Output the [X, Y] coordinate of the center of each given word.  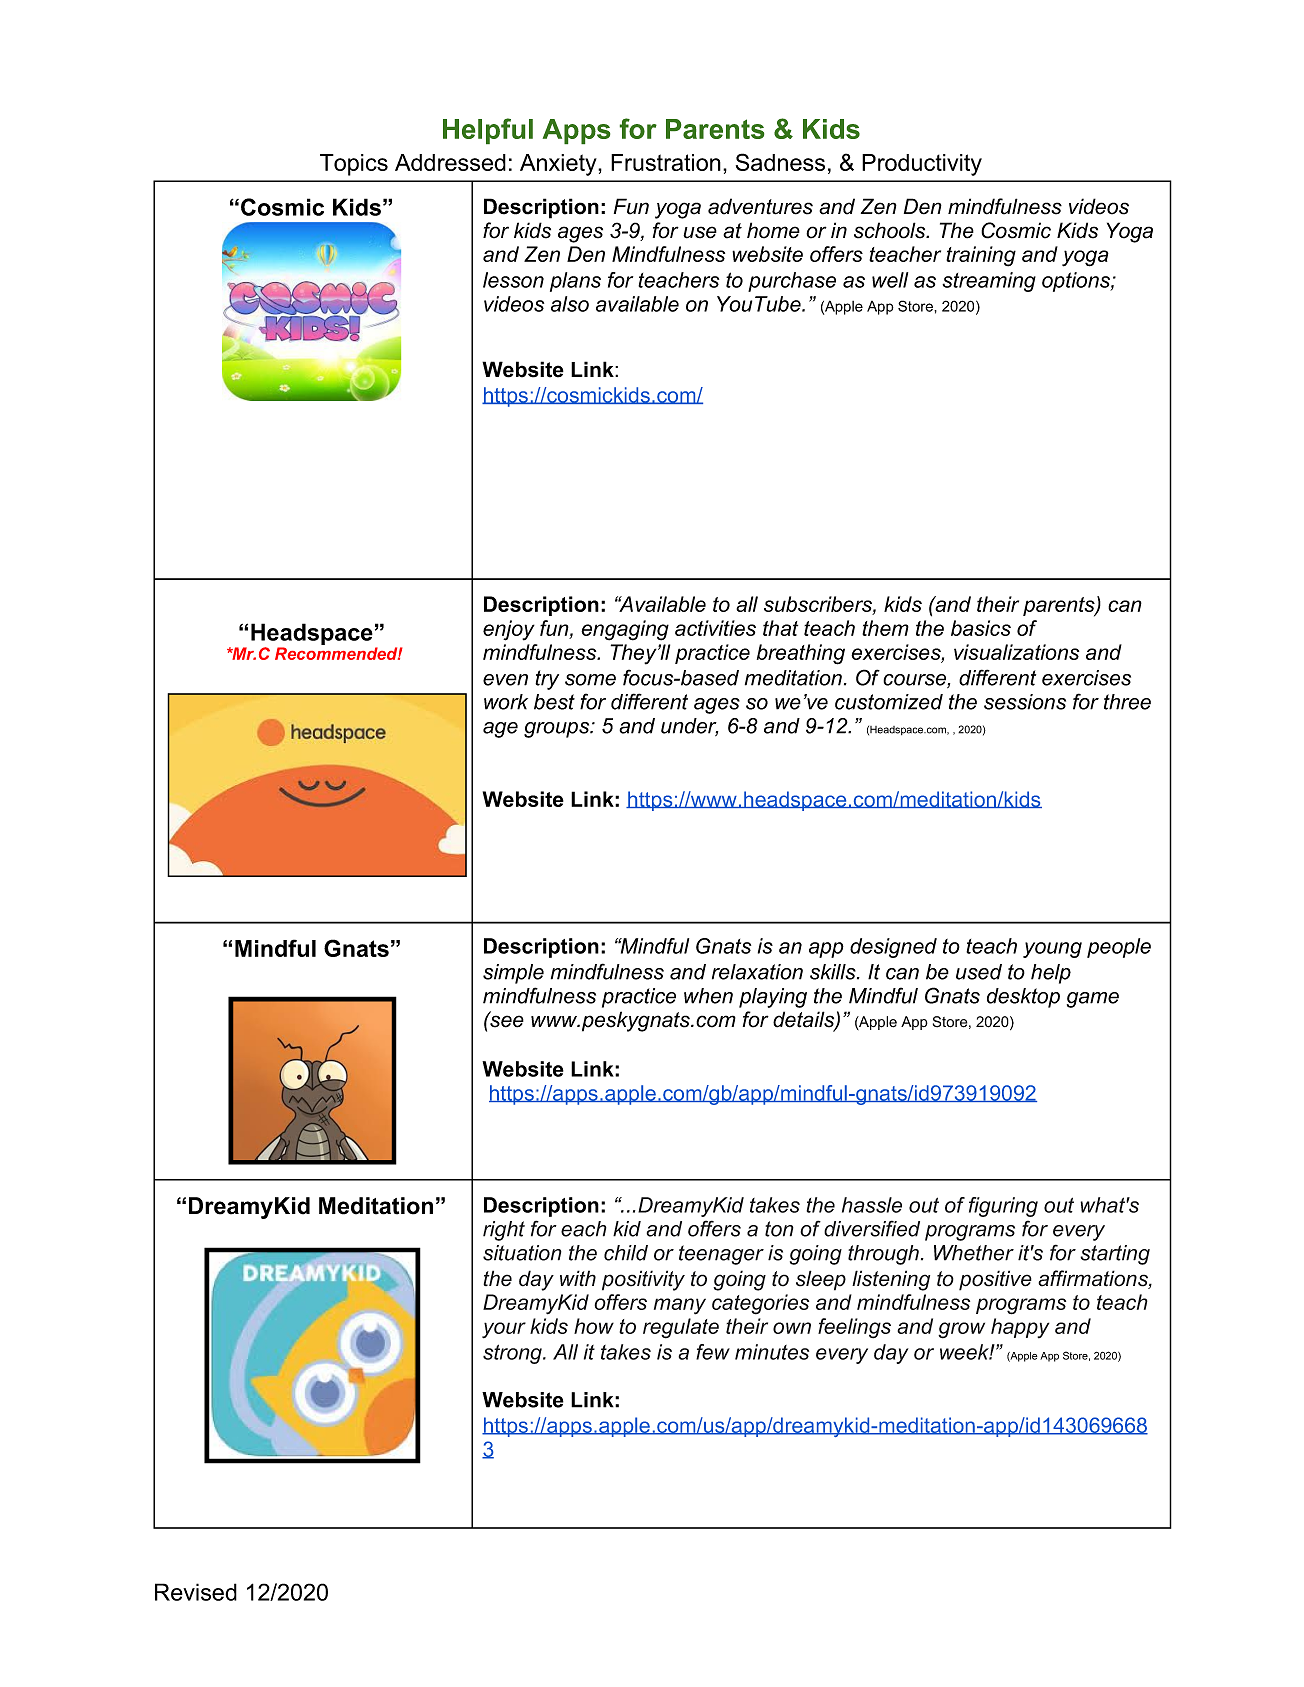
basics [981, 628]
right [504, 1231]
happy [1020, 1328]
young [1052, 950]
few [713, 1352]
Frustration [666, 162]
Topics [354, 165]
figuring [1003, 1207]
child [626, 1253]
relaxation [757, 972]
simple [513, 974]
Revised [196, 1592]
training [981, 256]
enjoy [509, 630]
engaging [625, 630]
